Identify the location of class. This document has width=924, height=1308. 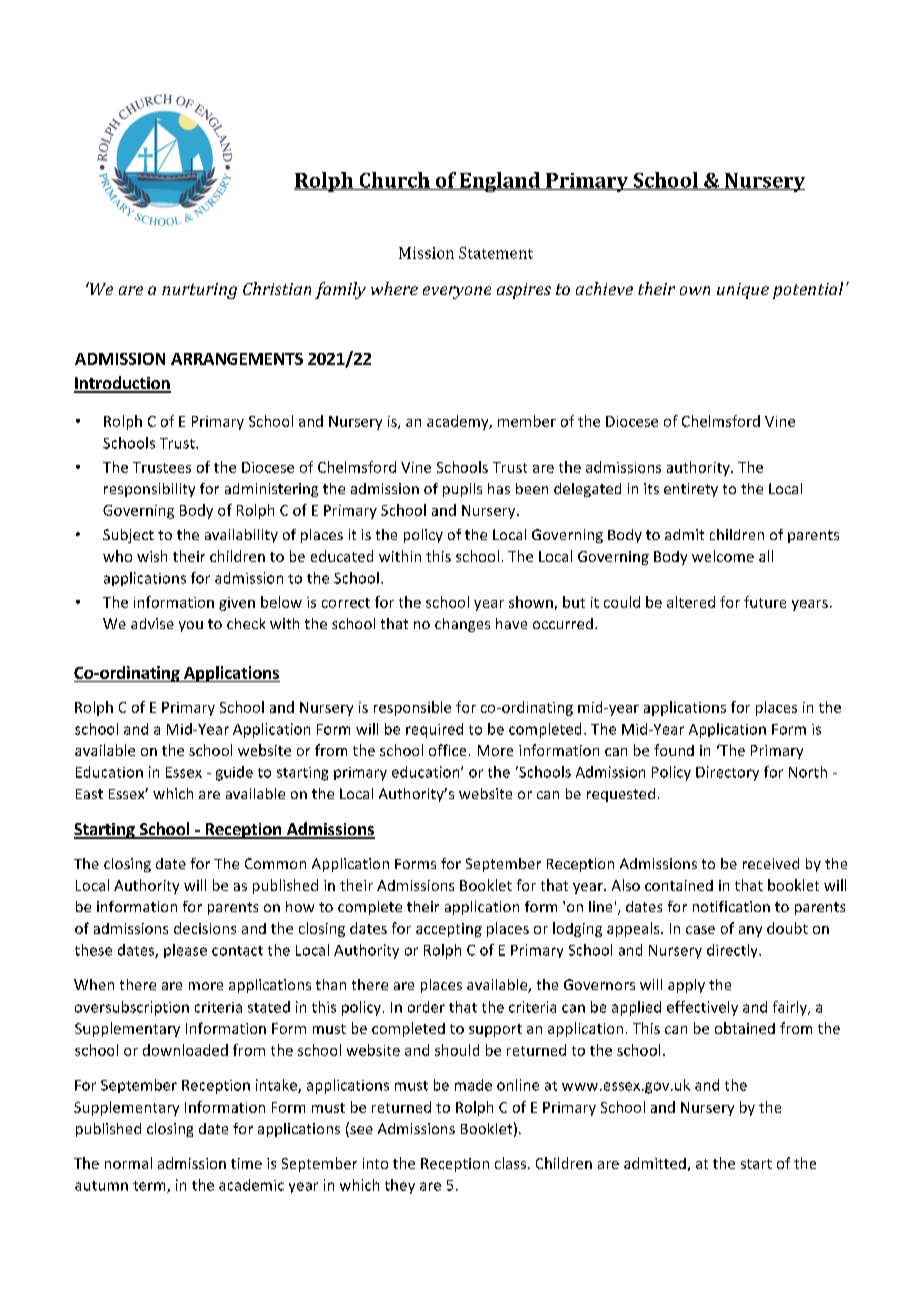
(510, 1163).
